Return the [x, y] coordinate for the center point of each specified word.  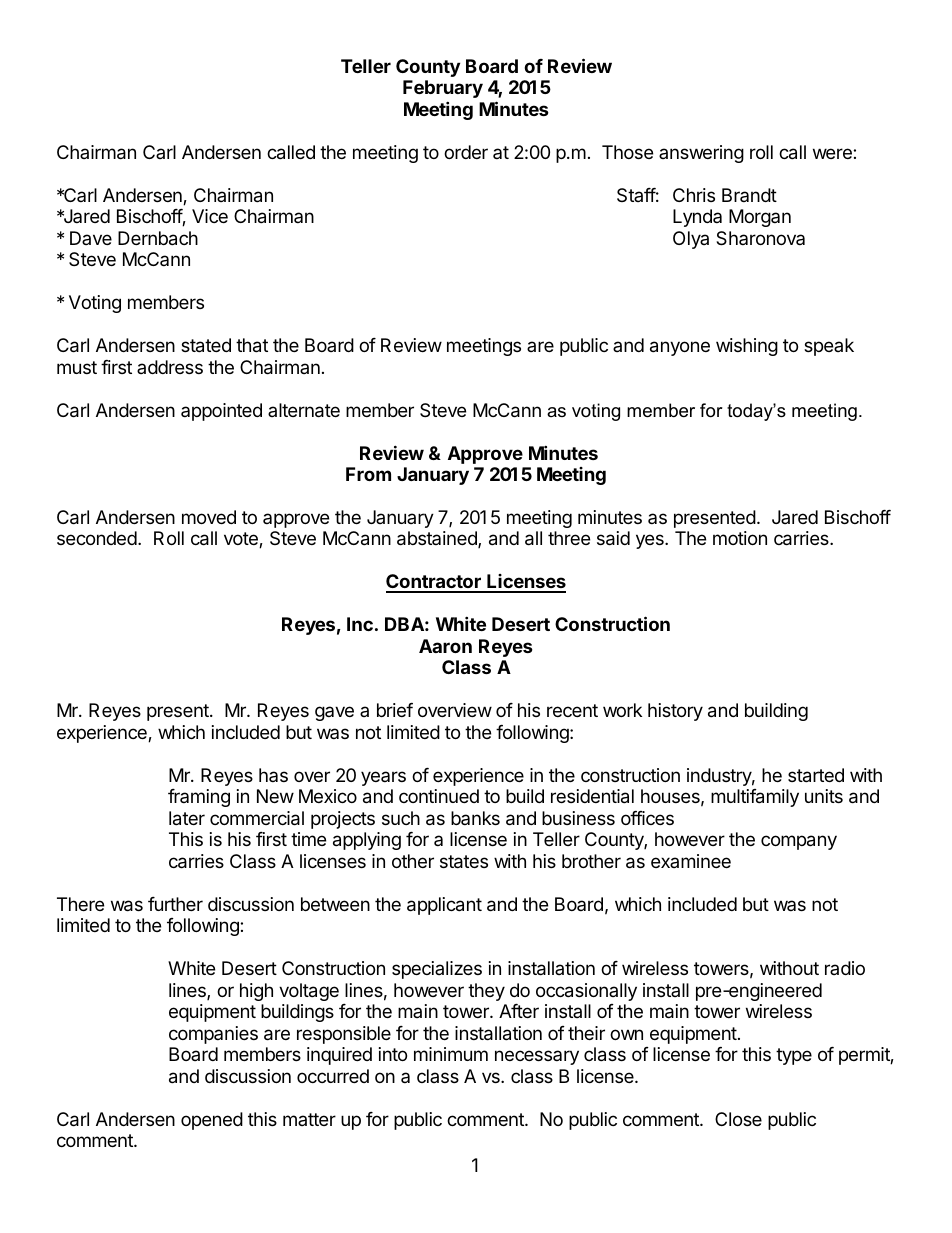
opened [212, 1121]
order [466, 152]
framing [199, 798]
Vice [210, 216]
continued [439, 796]
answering [701, 154]
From [368, 474]
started [816, 775]
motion [740, 538]
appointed [221, 412]
